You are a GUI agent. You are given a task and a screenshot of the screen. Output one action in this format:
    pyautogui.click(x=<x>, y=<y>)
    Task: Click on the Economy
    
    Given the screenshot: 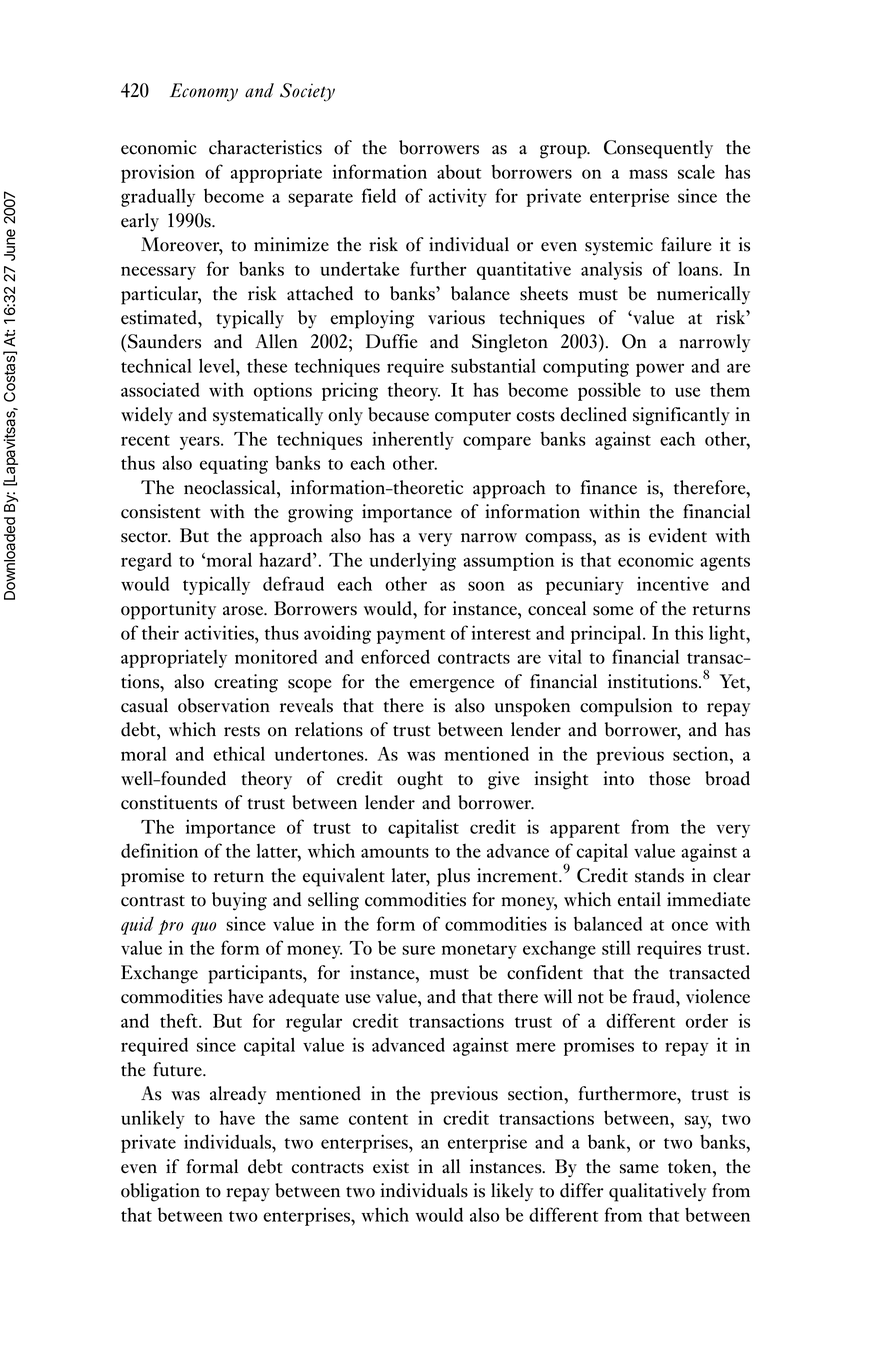 What is the action you would take?
    pyautogui.click(x=204, y=92)
